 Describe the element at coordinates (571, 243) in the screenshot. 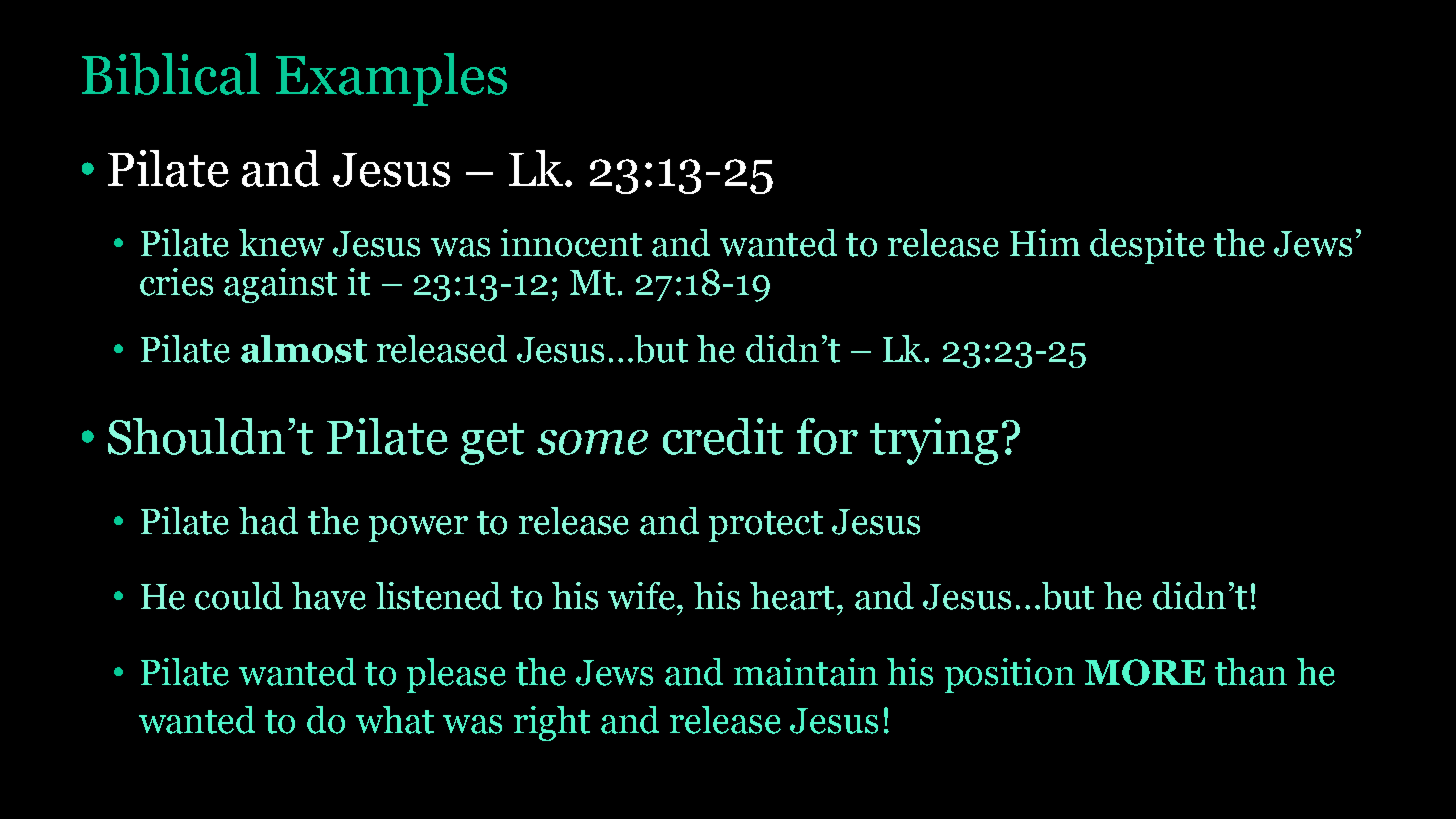

I see `innocent` at that location.
